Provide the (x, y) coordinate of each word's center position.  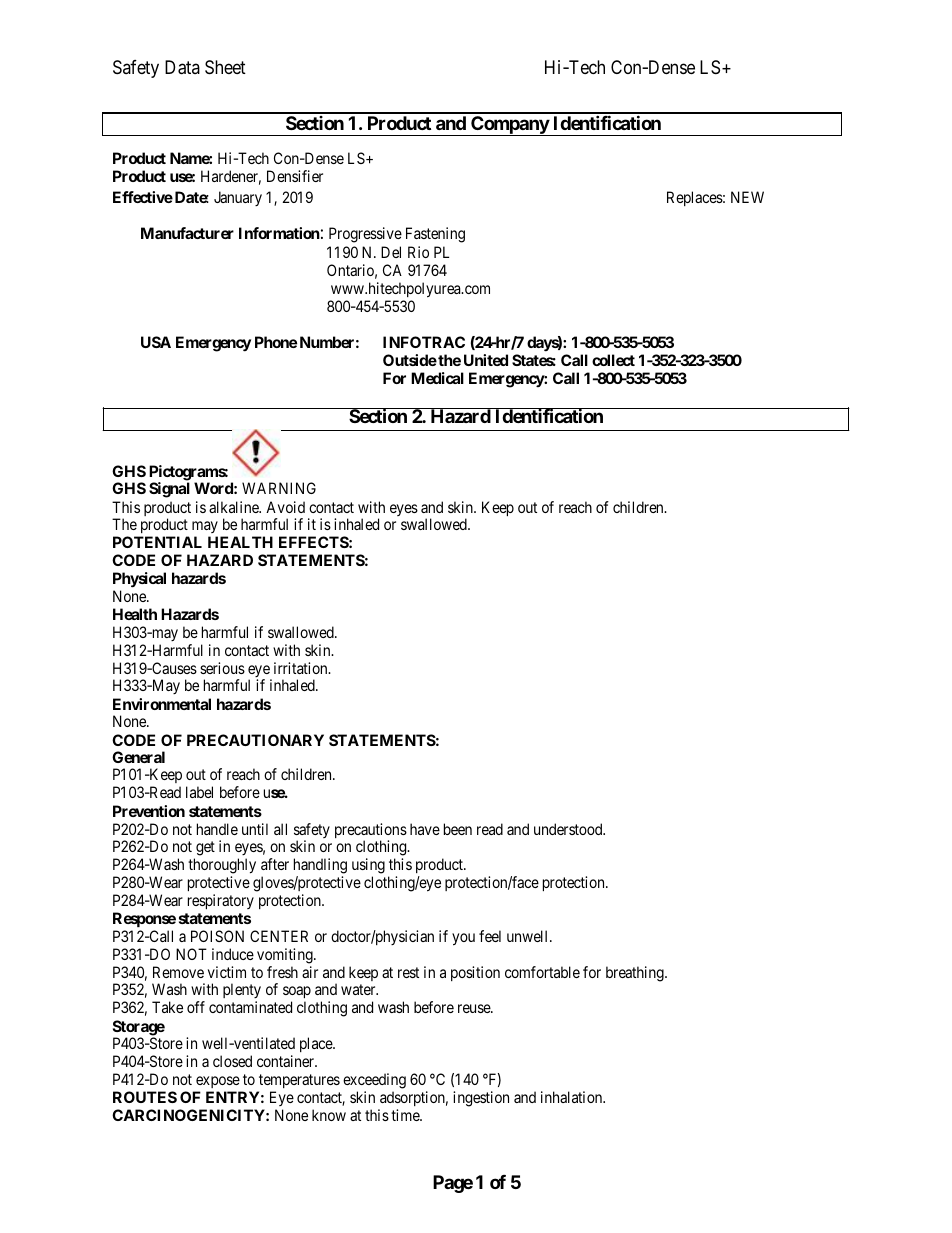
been (458, 829)
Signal (169, 490)
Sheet (225, 67)
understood (569, 829)
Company (509, 126)
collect (613, 360)
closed (232, 1061)
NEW (747, 197)
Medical (437, 378)
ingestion (481, 1099)
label (199, 792)
